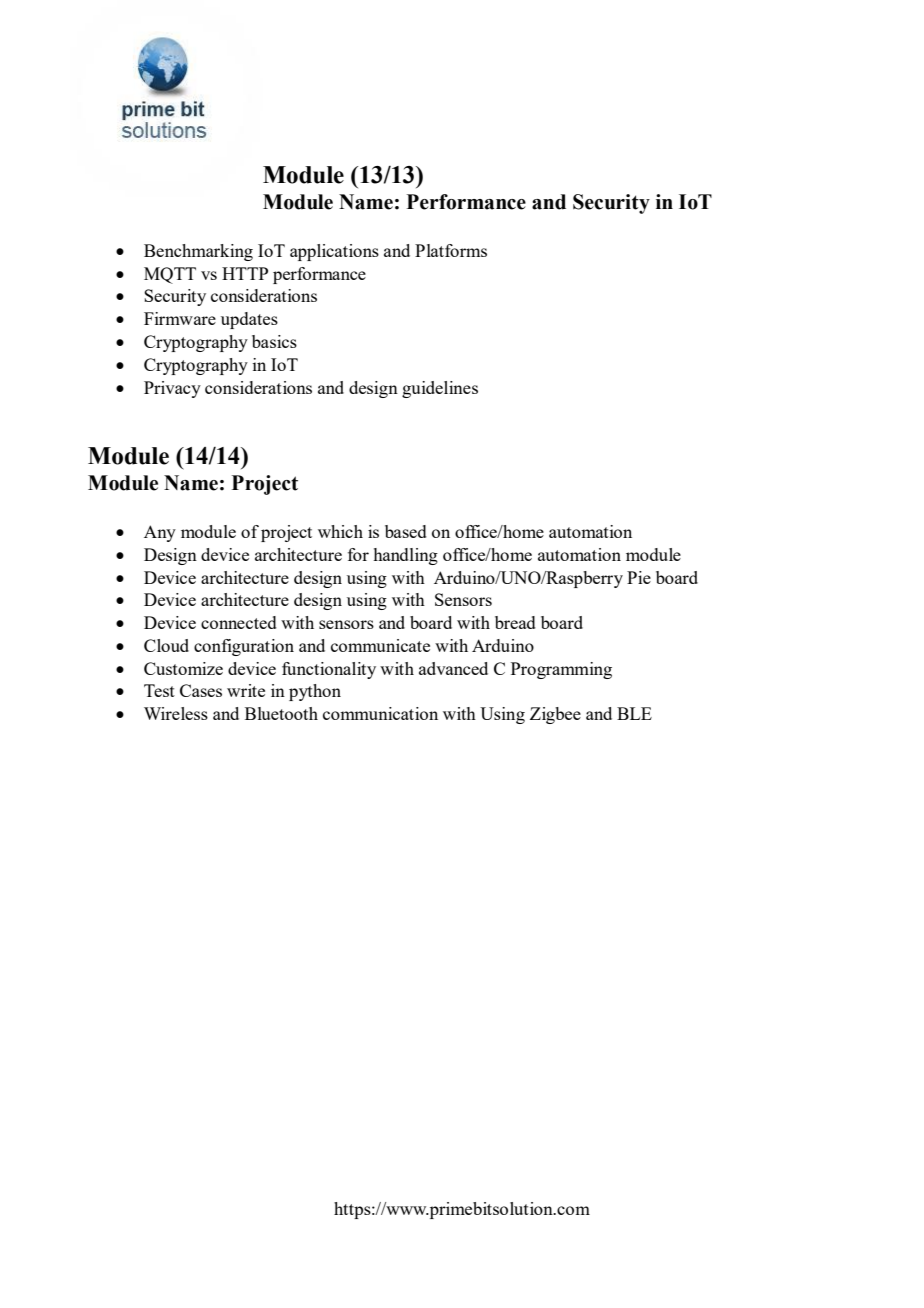 This image has height=1308, width=924. Describe the element at coordinates (440, 389) in the image. I see `guidelines` at that location.
